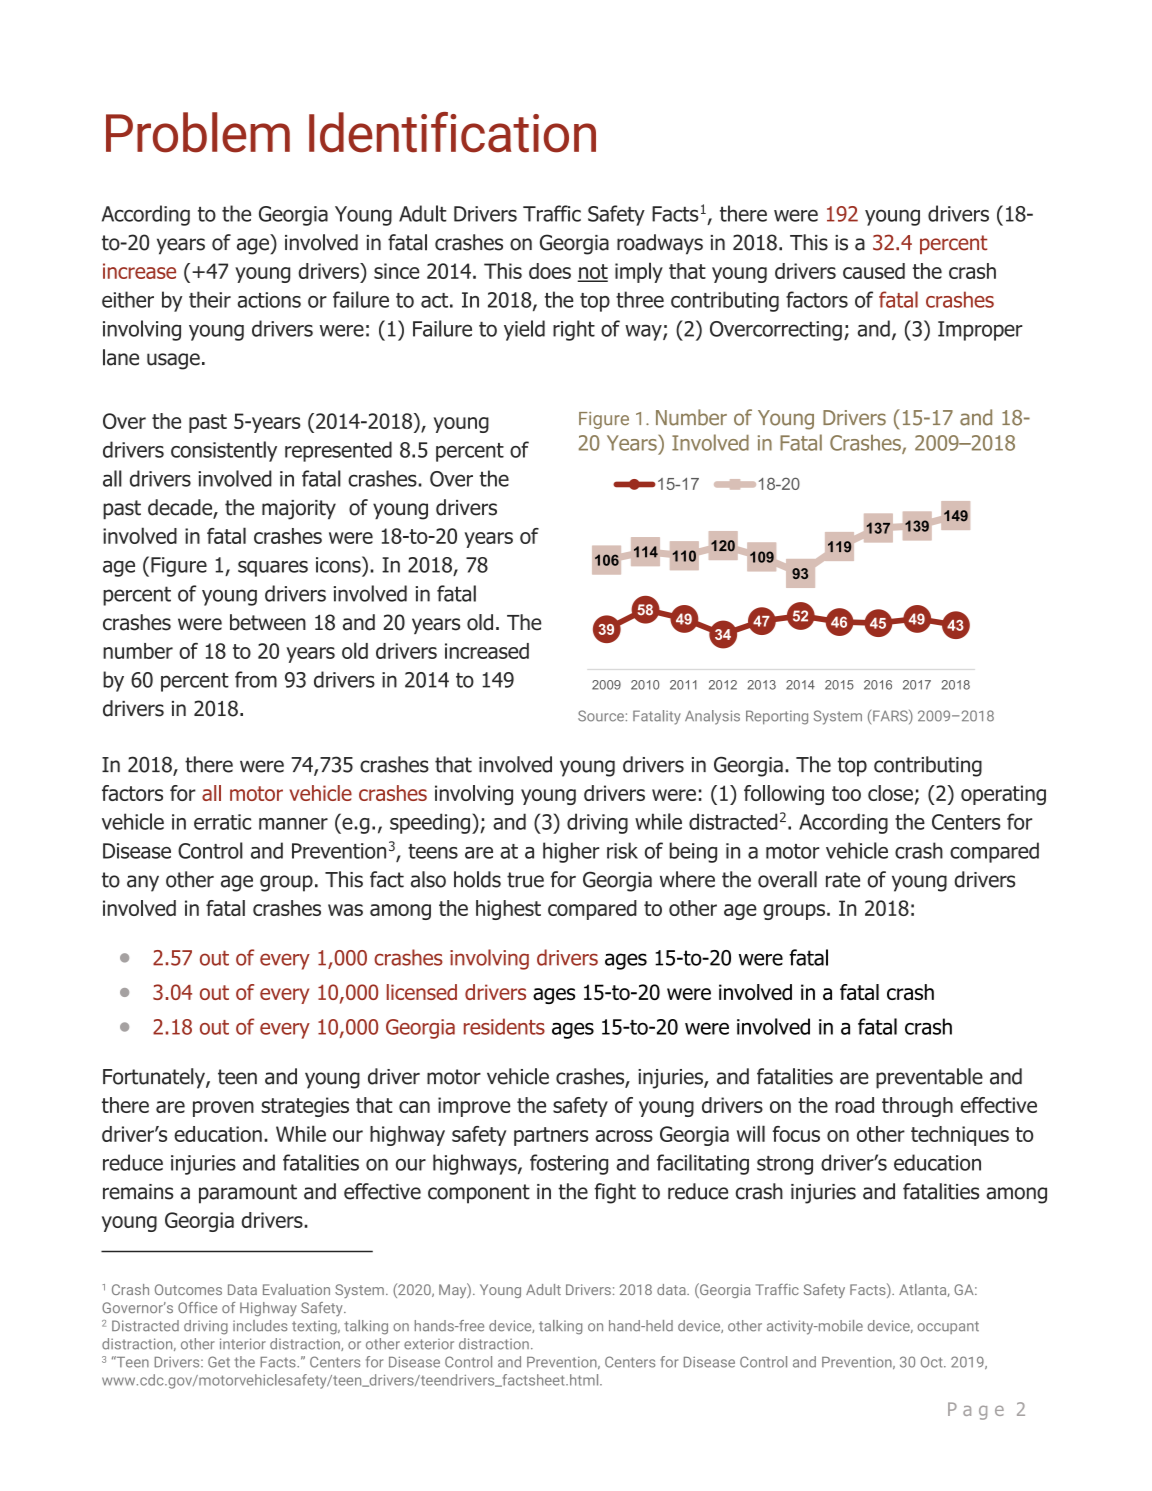 This screenshot has height=1491, width=1152. Describe the element at coordinates (452, 132) in the screenshot. I see `Identification` at that location.
